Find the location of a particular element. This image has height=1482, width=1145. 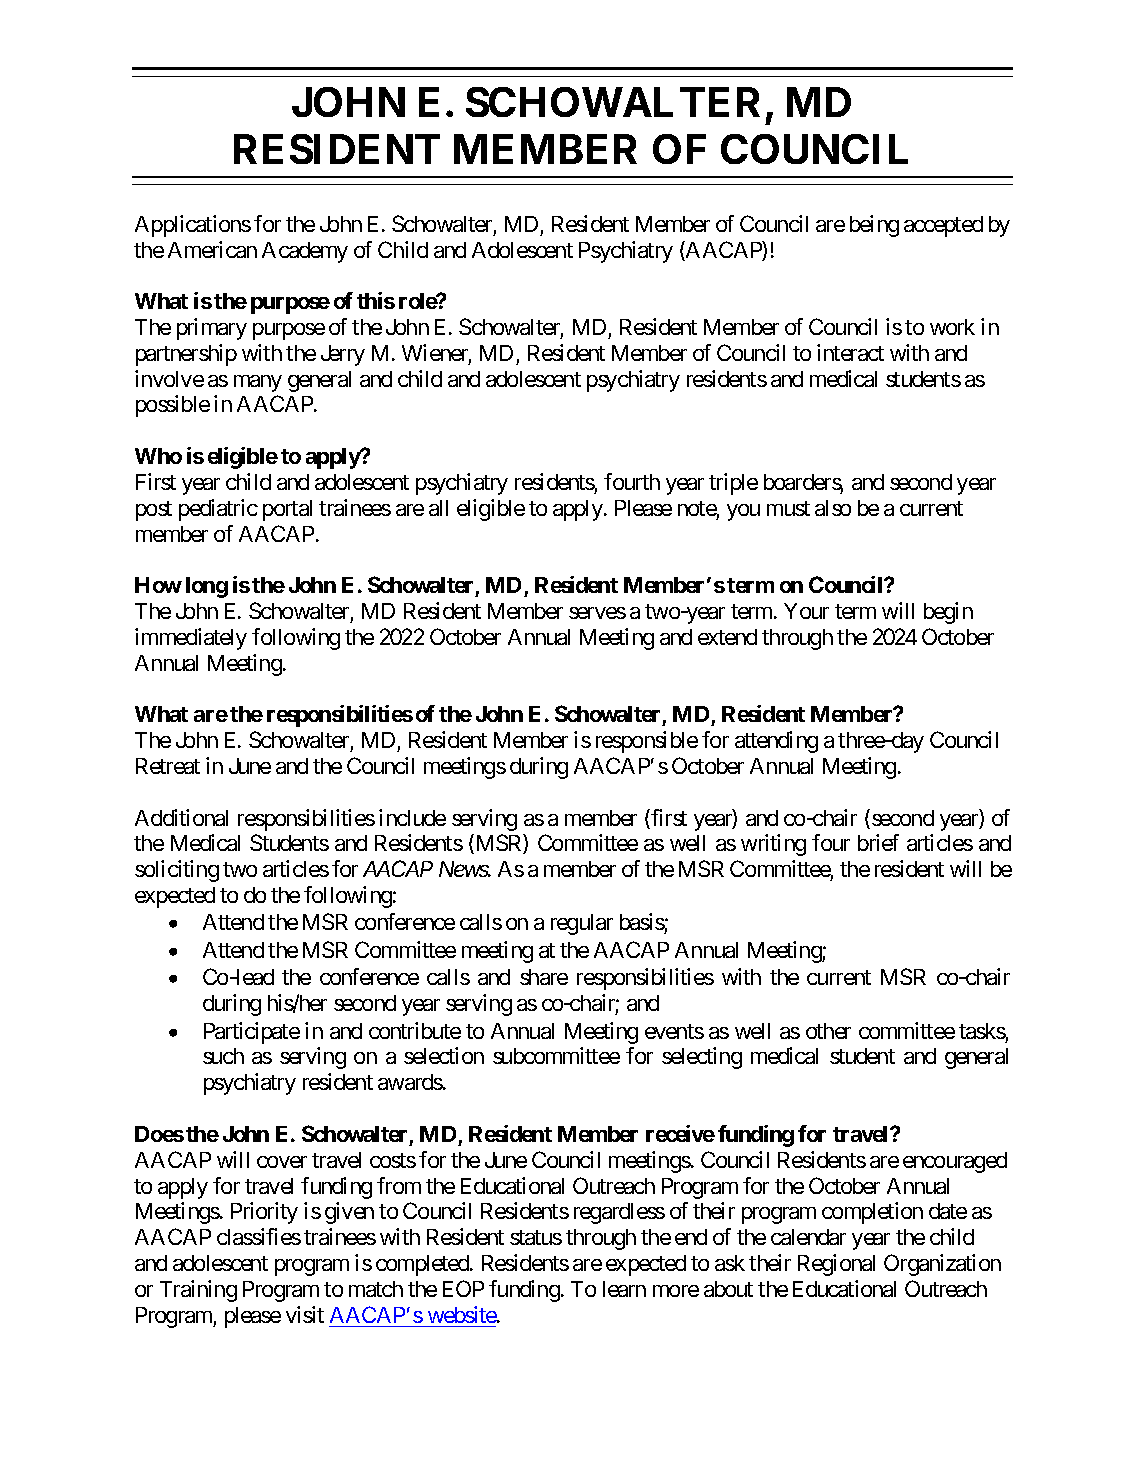

being is located at coordinates (874, 226).
